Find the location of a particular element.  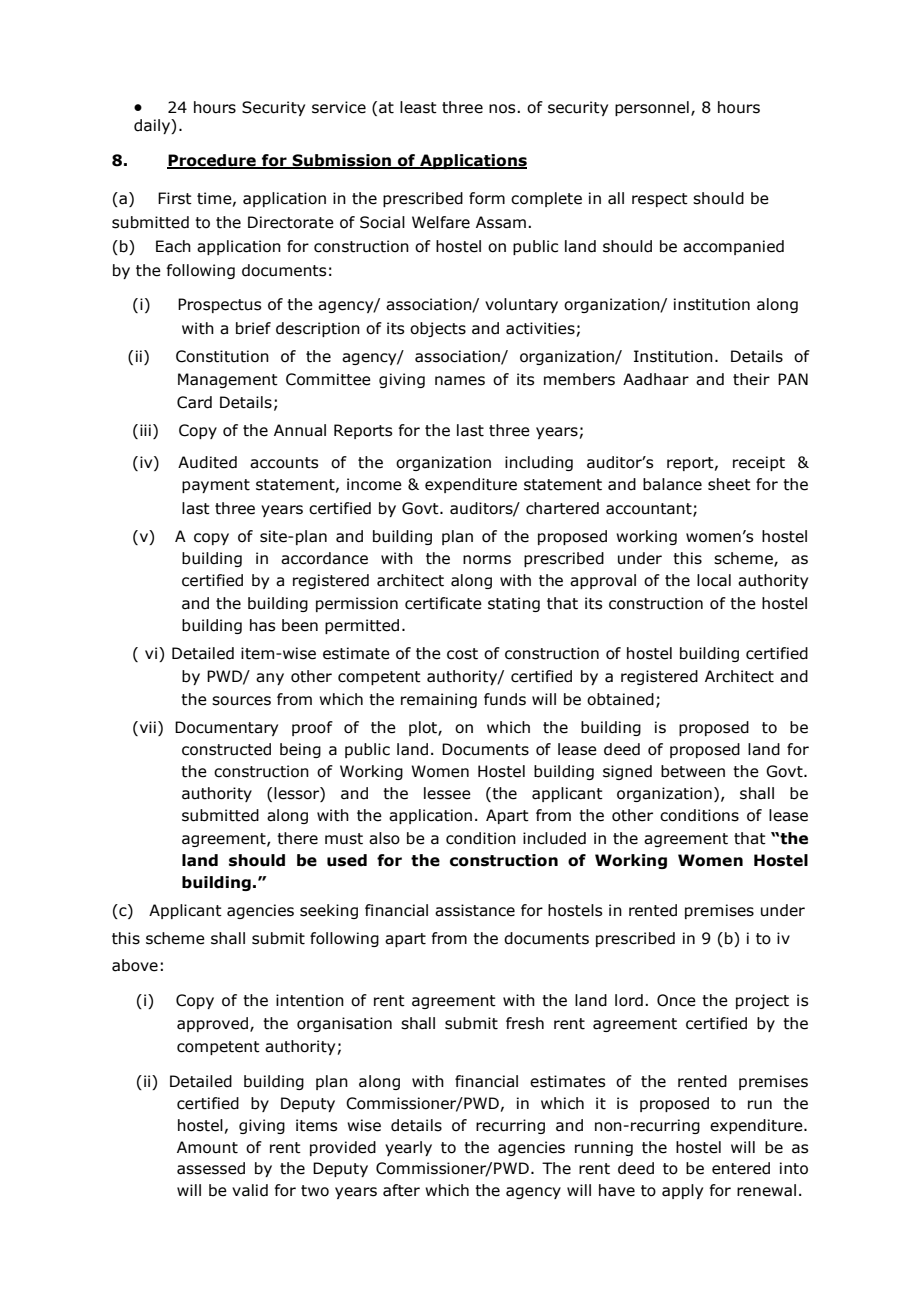

Card is located at coordinates (194, 402).
